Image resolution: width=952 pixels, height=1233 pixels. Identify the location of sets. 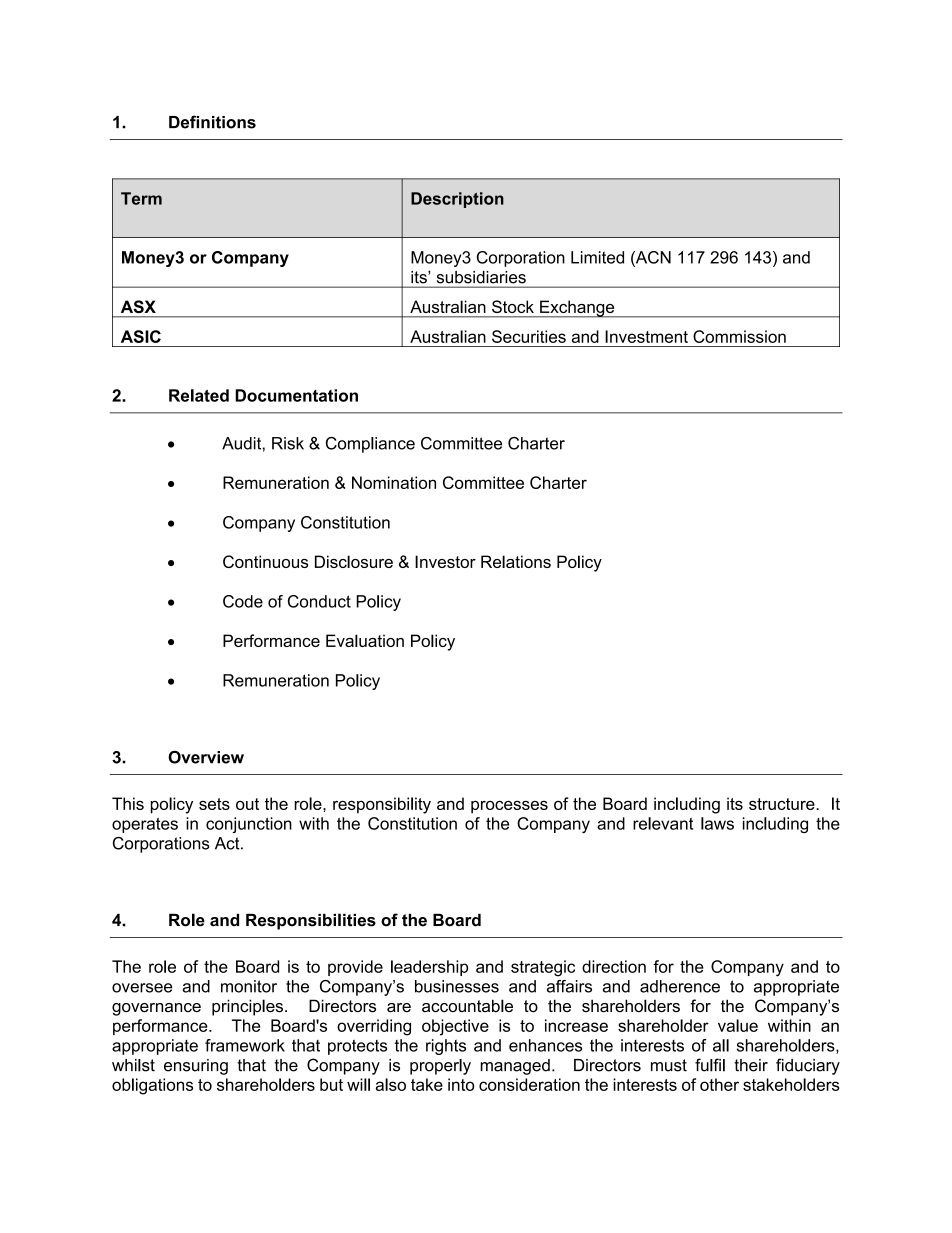
(214, 804).
